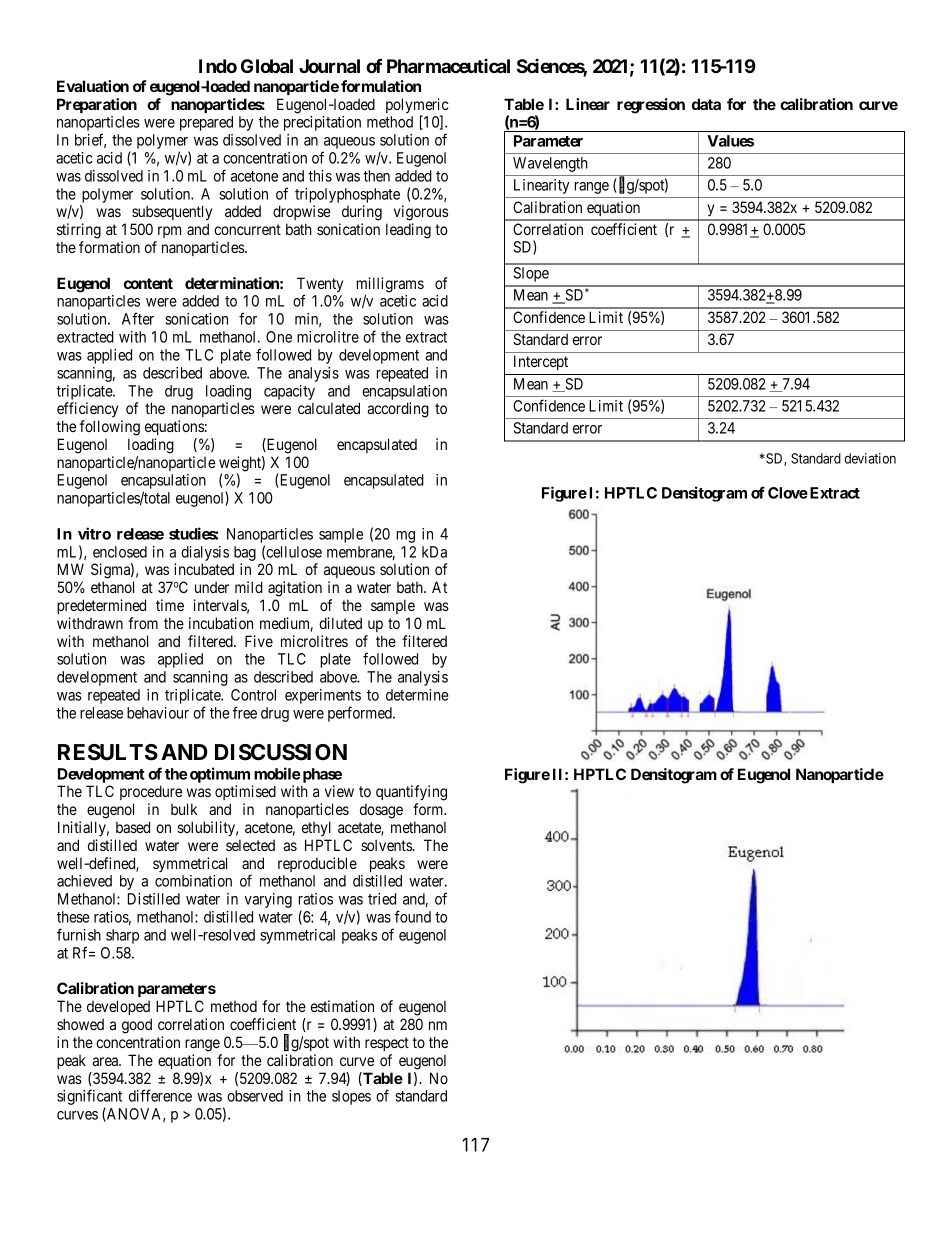  I want to click on deviation, so click(870, 458).
